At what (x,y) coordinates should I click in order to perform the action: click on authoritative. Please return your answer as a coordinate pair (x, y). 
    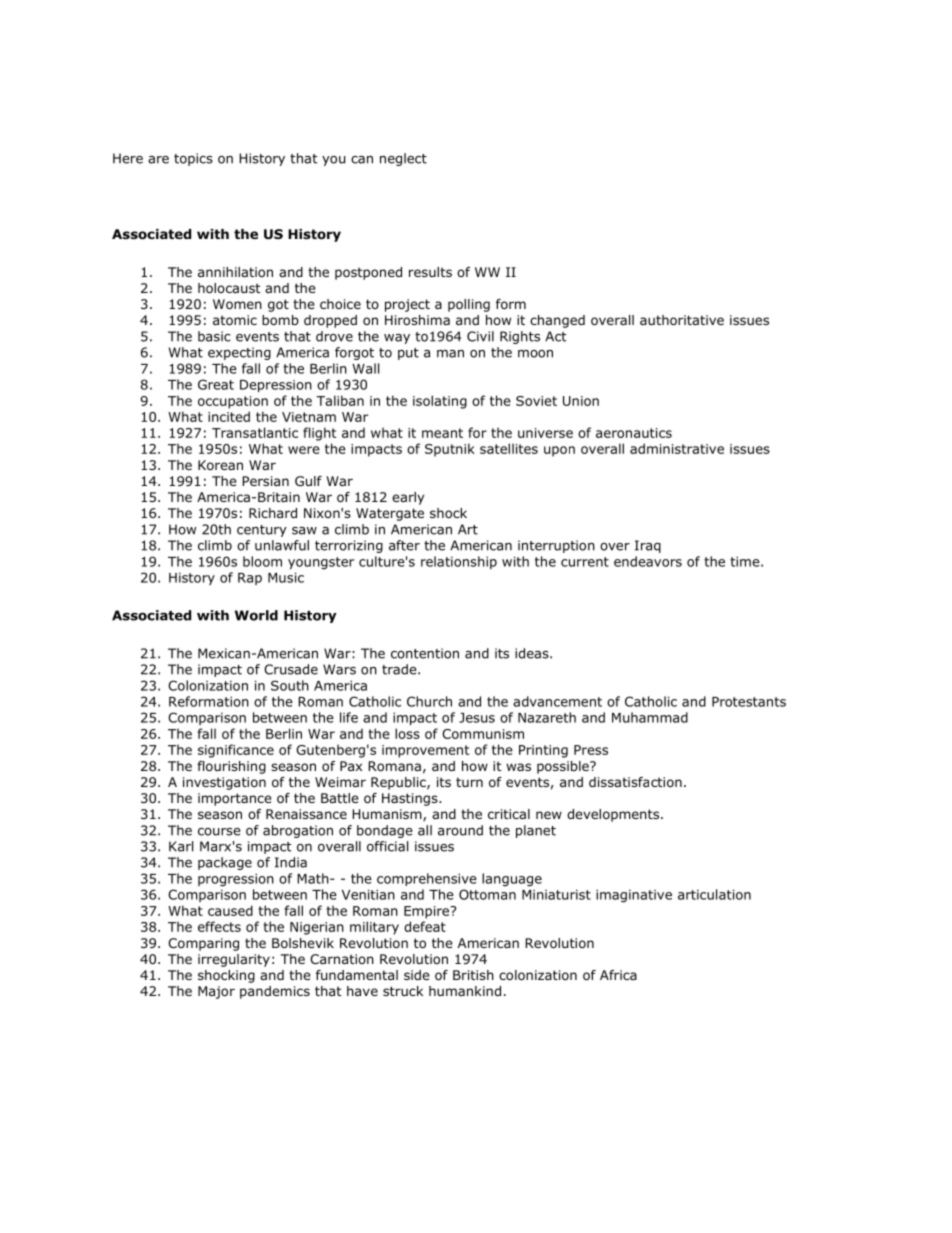
    Looking at the image, I should click on (682, 320).
